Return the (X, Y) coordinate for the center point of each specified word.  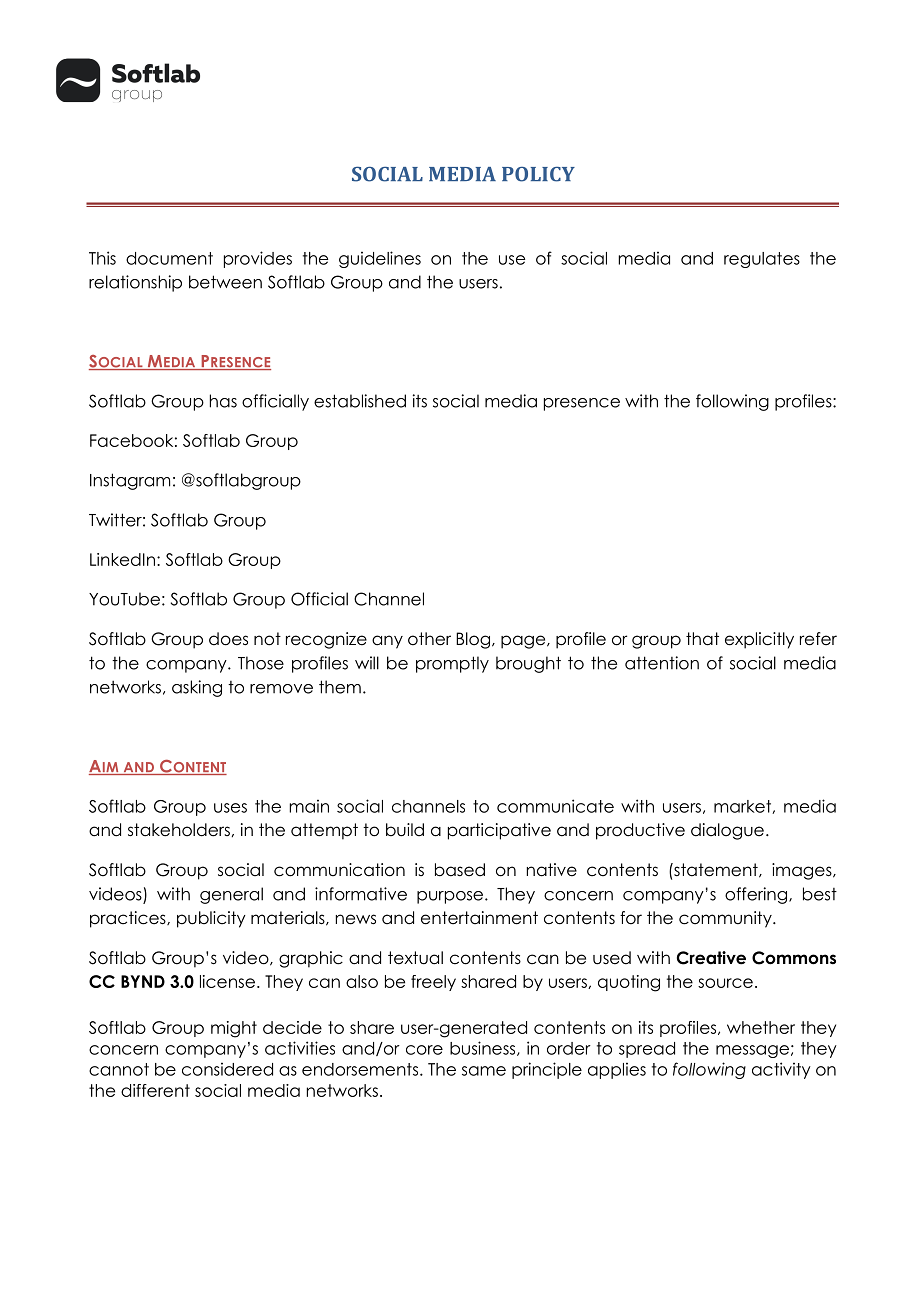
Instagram (130, 481)
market (743, 807)
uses (230, 808)
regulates (762, 260)
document (169, 258)
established (360, 401)
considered (227, 1069)
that (702, 639)
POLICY (538, 174)
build (405, 830)
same (484, 1071)
